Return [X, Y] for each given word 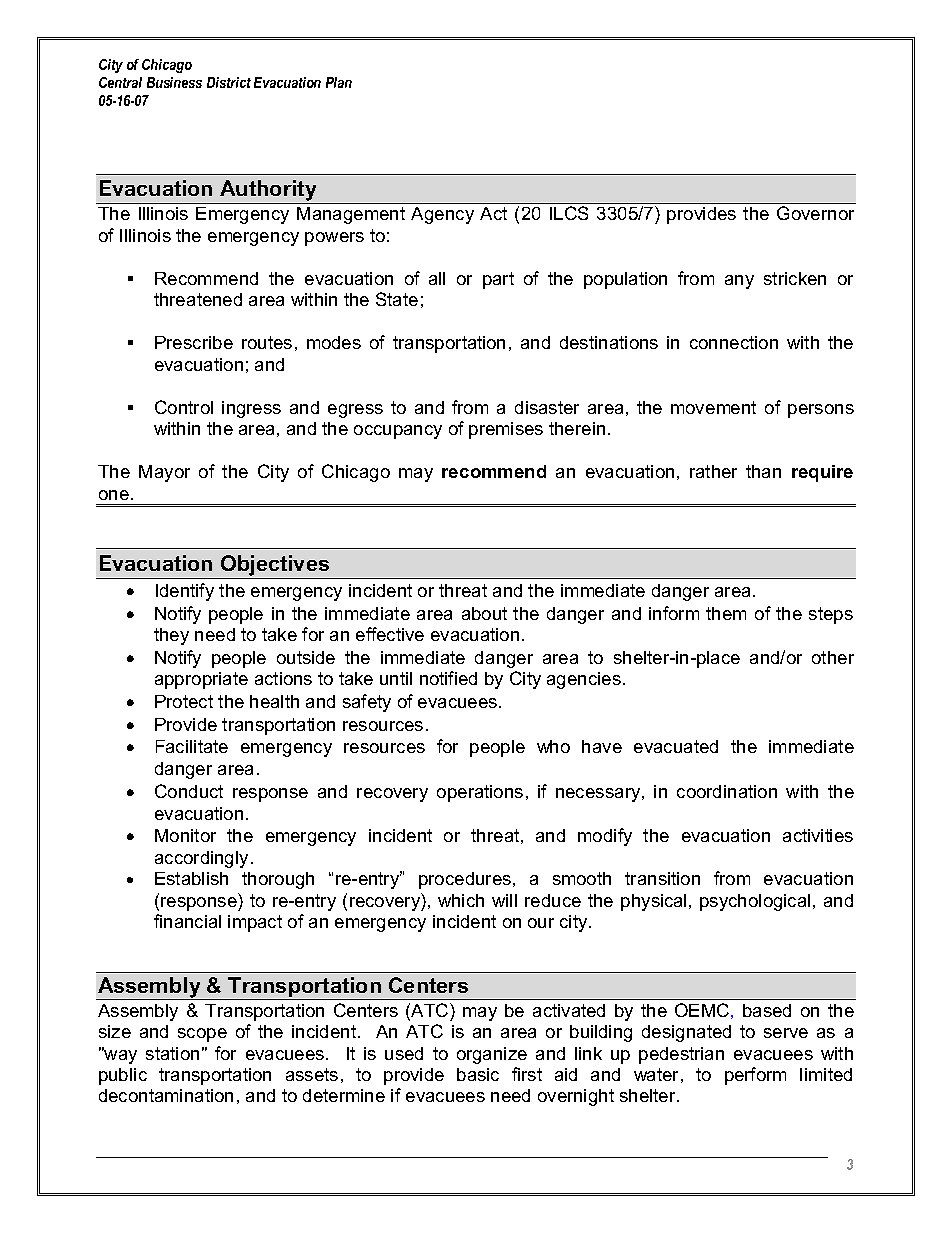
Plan [339, 82]
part [498, 280]
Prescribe [194, 342]
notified [448, 678]
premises [506, 430]
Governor [815, 213]
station [172, 1053]
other [833, 657]
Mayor [164, 473]
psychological [755, 902]
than [763, 471]
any [739, 282]
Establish [191, 878]
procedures [465, 880]
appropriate [201, 680]
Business [174, 82]
